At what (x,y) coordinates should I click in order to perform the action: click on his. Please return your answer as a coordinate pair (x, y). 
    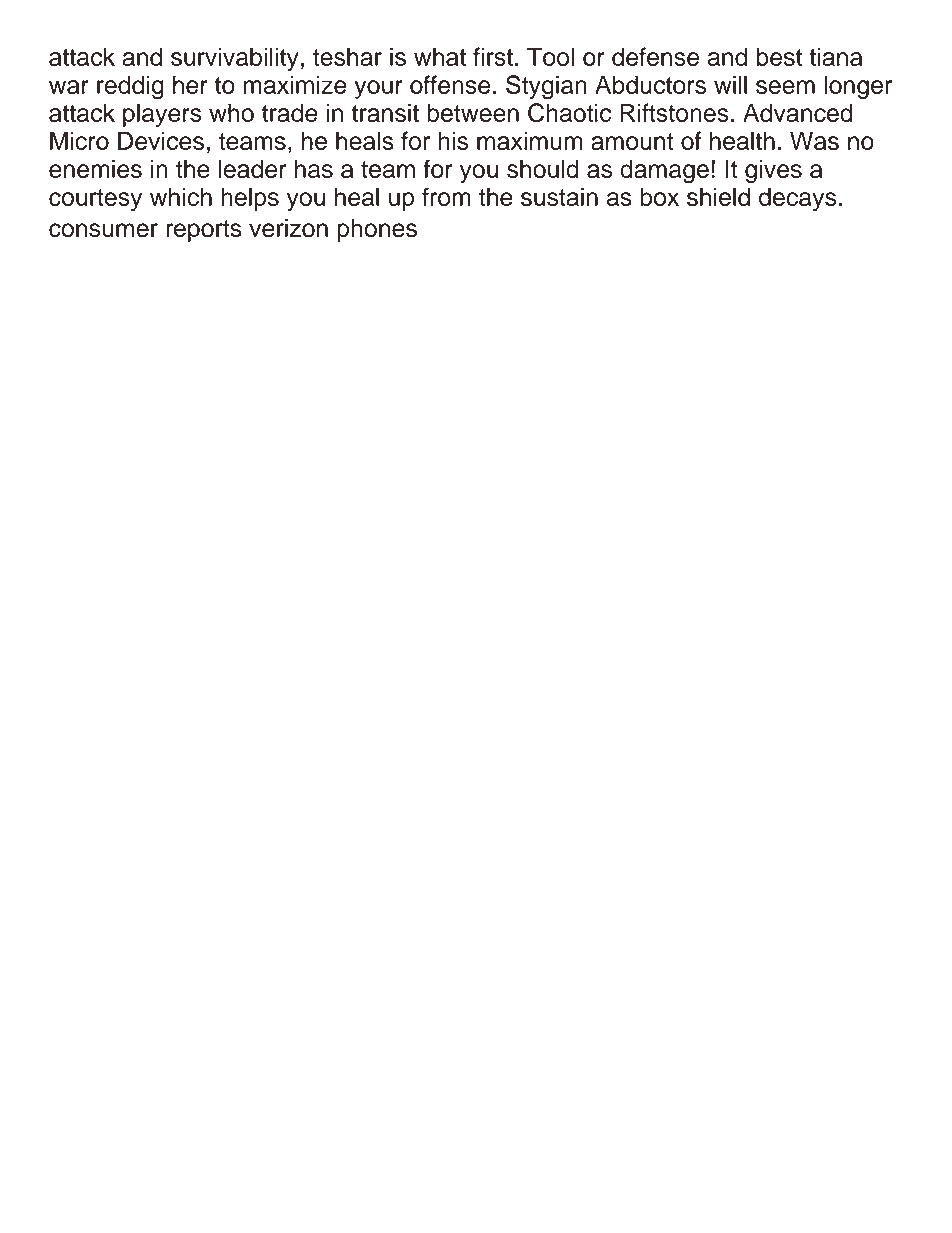
    Looking at the image, I should click on (453, 140).
